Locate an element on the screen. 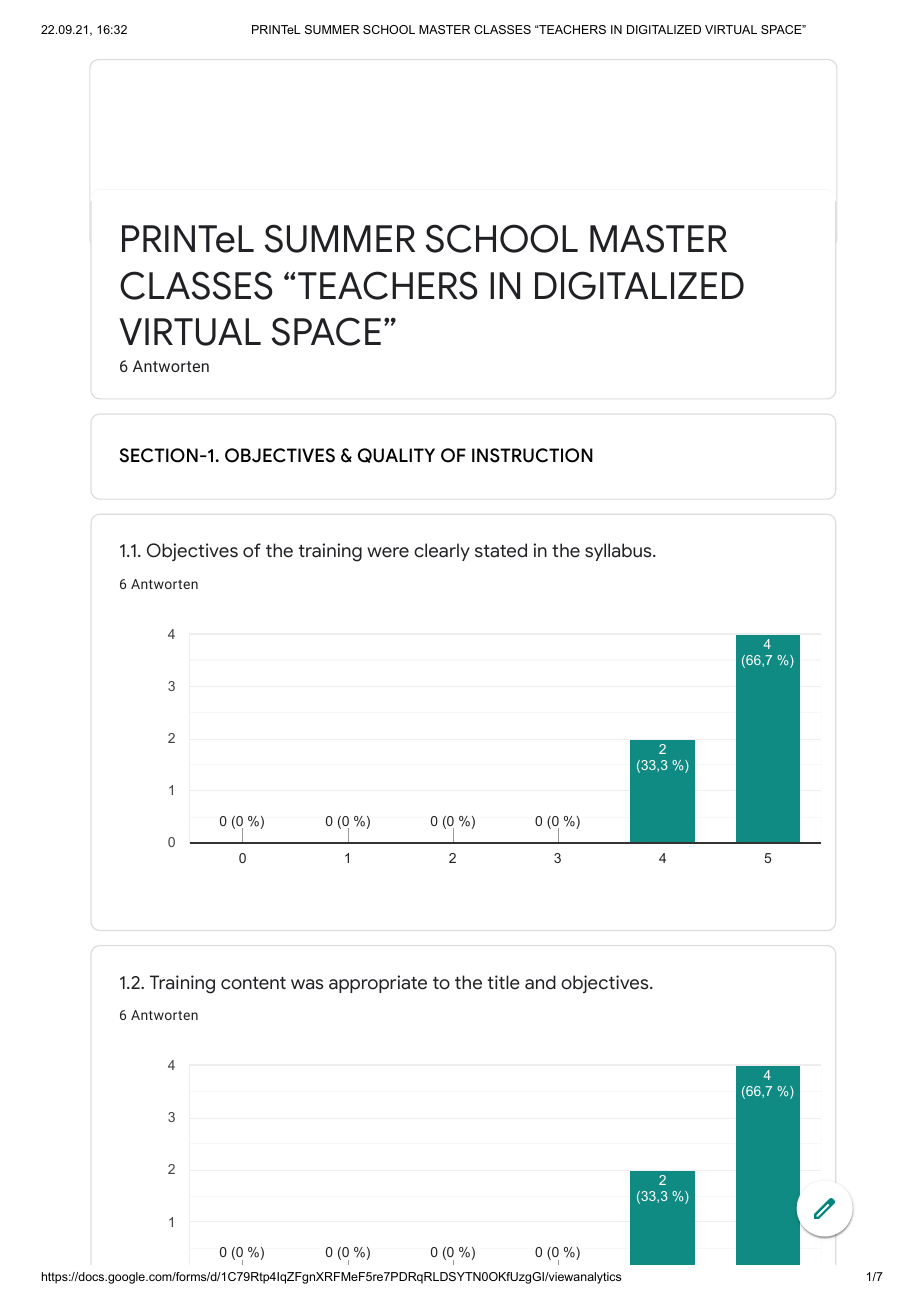  QUALITY is located at coordinates (396, 455).
